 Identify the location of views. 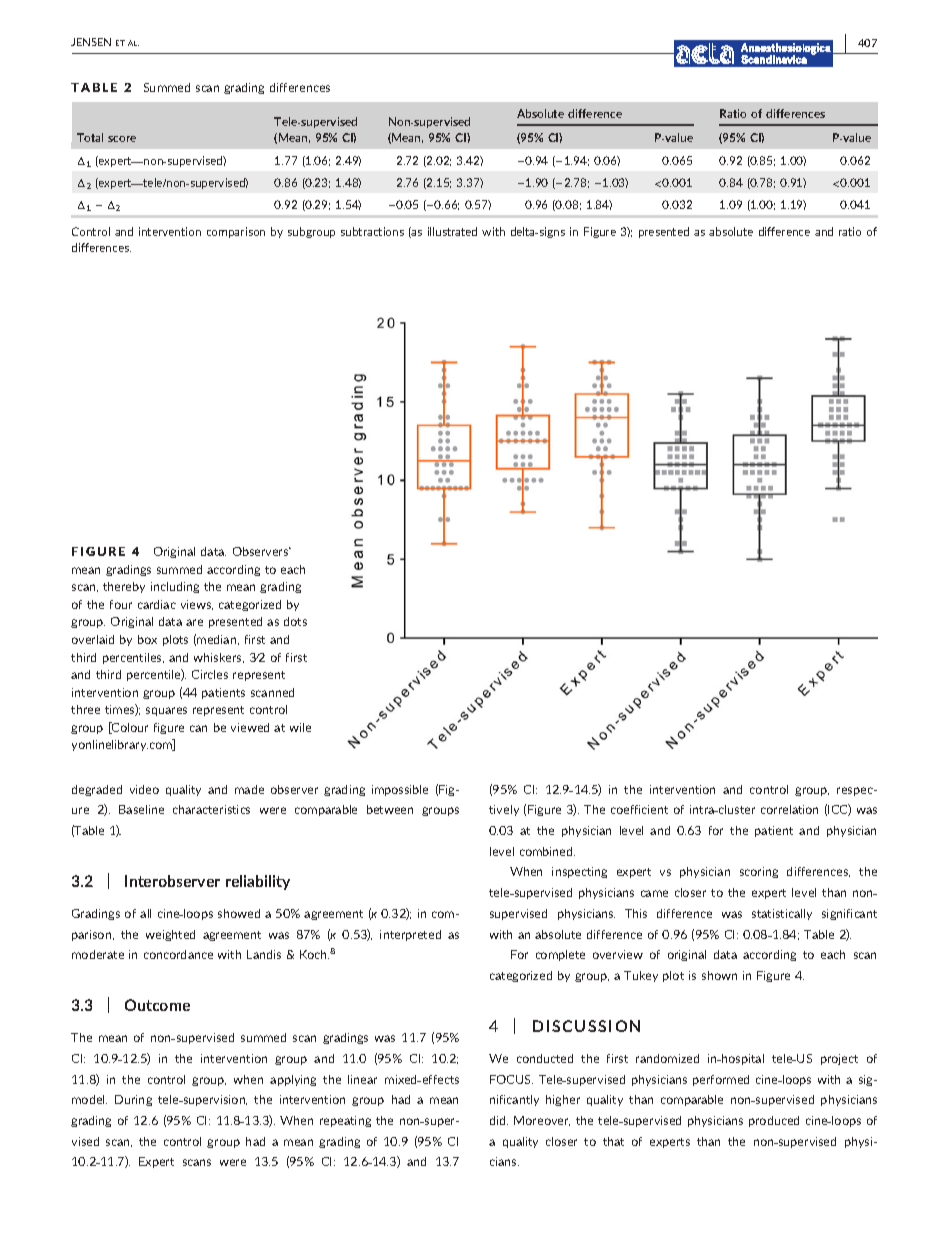
(197, 605).
